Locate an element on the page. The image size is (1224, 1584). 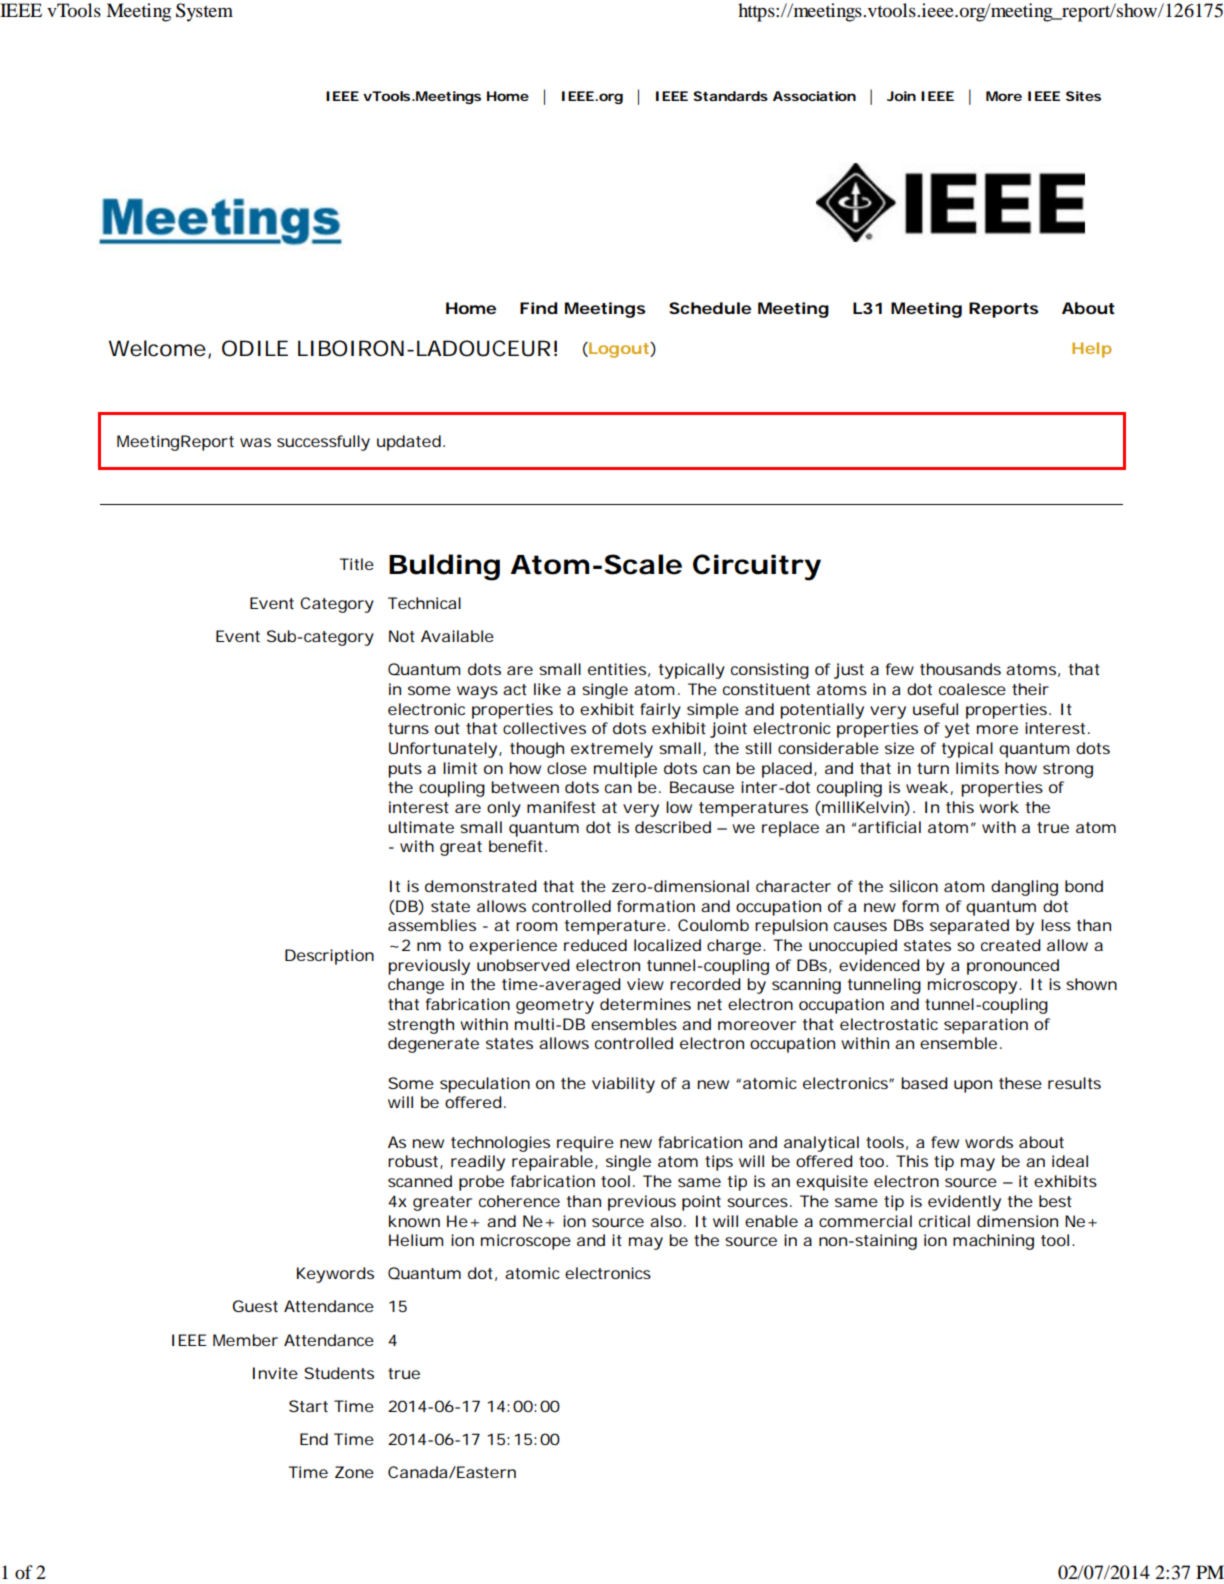
Sites is located at coordinates (1083, 96).
